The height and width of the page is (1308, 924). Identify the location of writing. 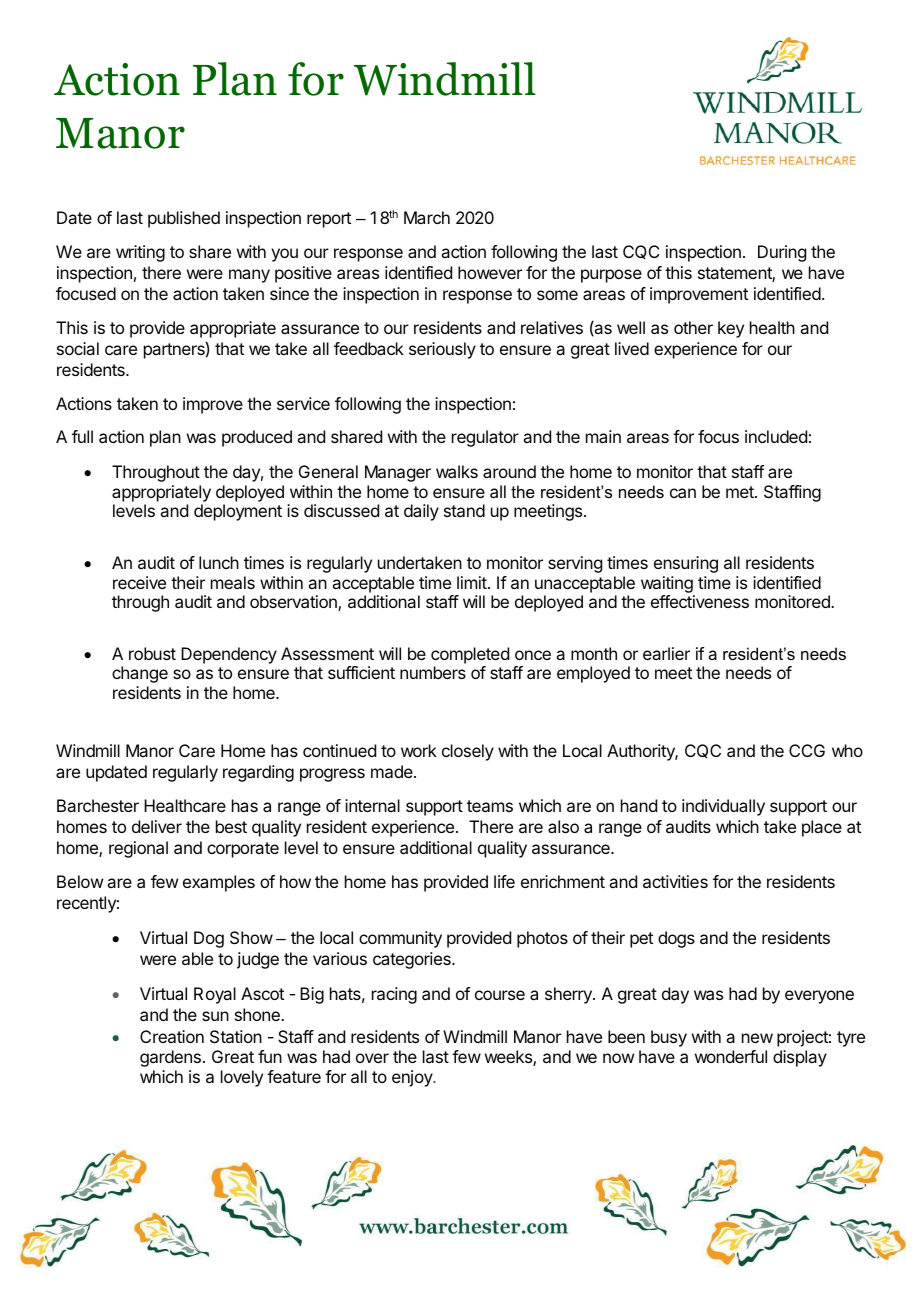
(140, 253).
